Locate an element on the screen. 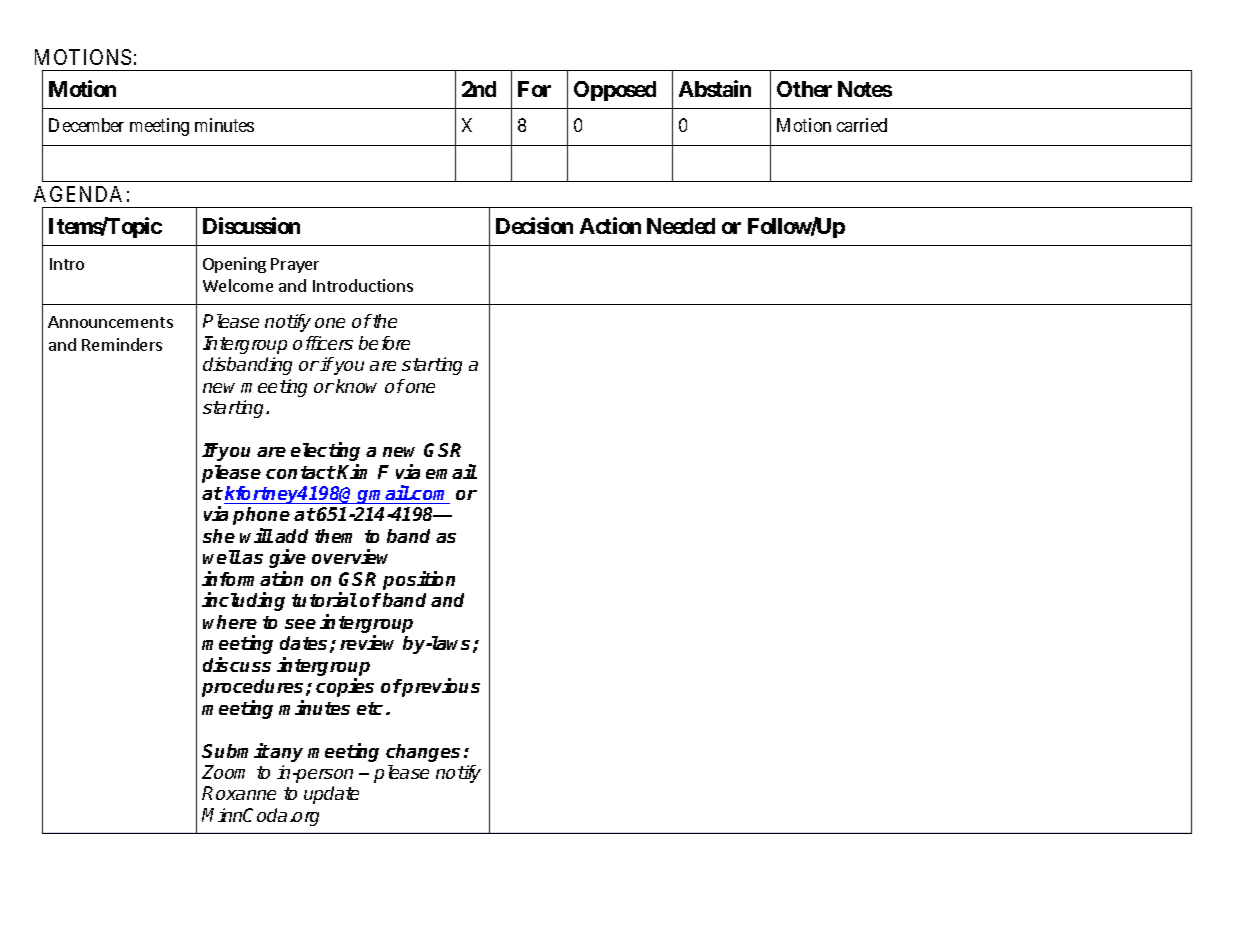 The height and width of the screenshot is (952, 1233). Other is located at coordinates (804, 89).
